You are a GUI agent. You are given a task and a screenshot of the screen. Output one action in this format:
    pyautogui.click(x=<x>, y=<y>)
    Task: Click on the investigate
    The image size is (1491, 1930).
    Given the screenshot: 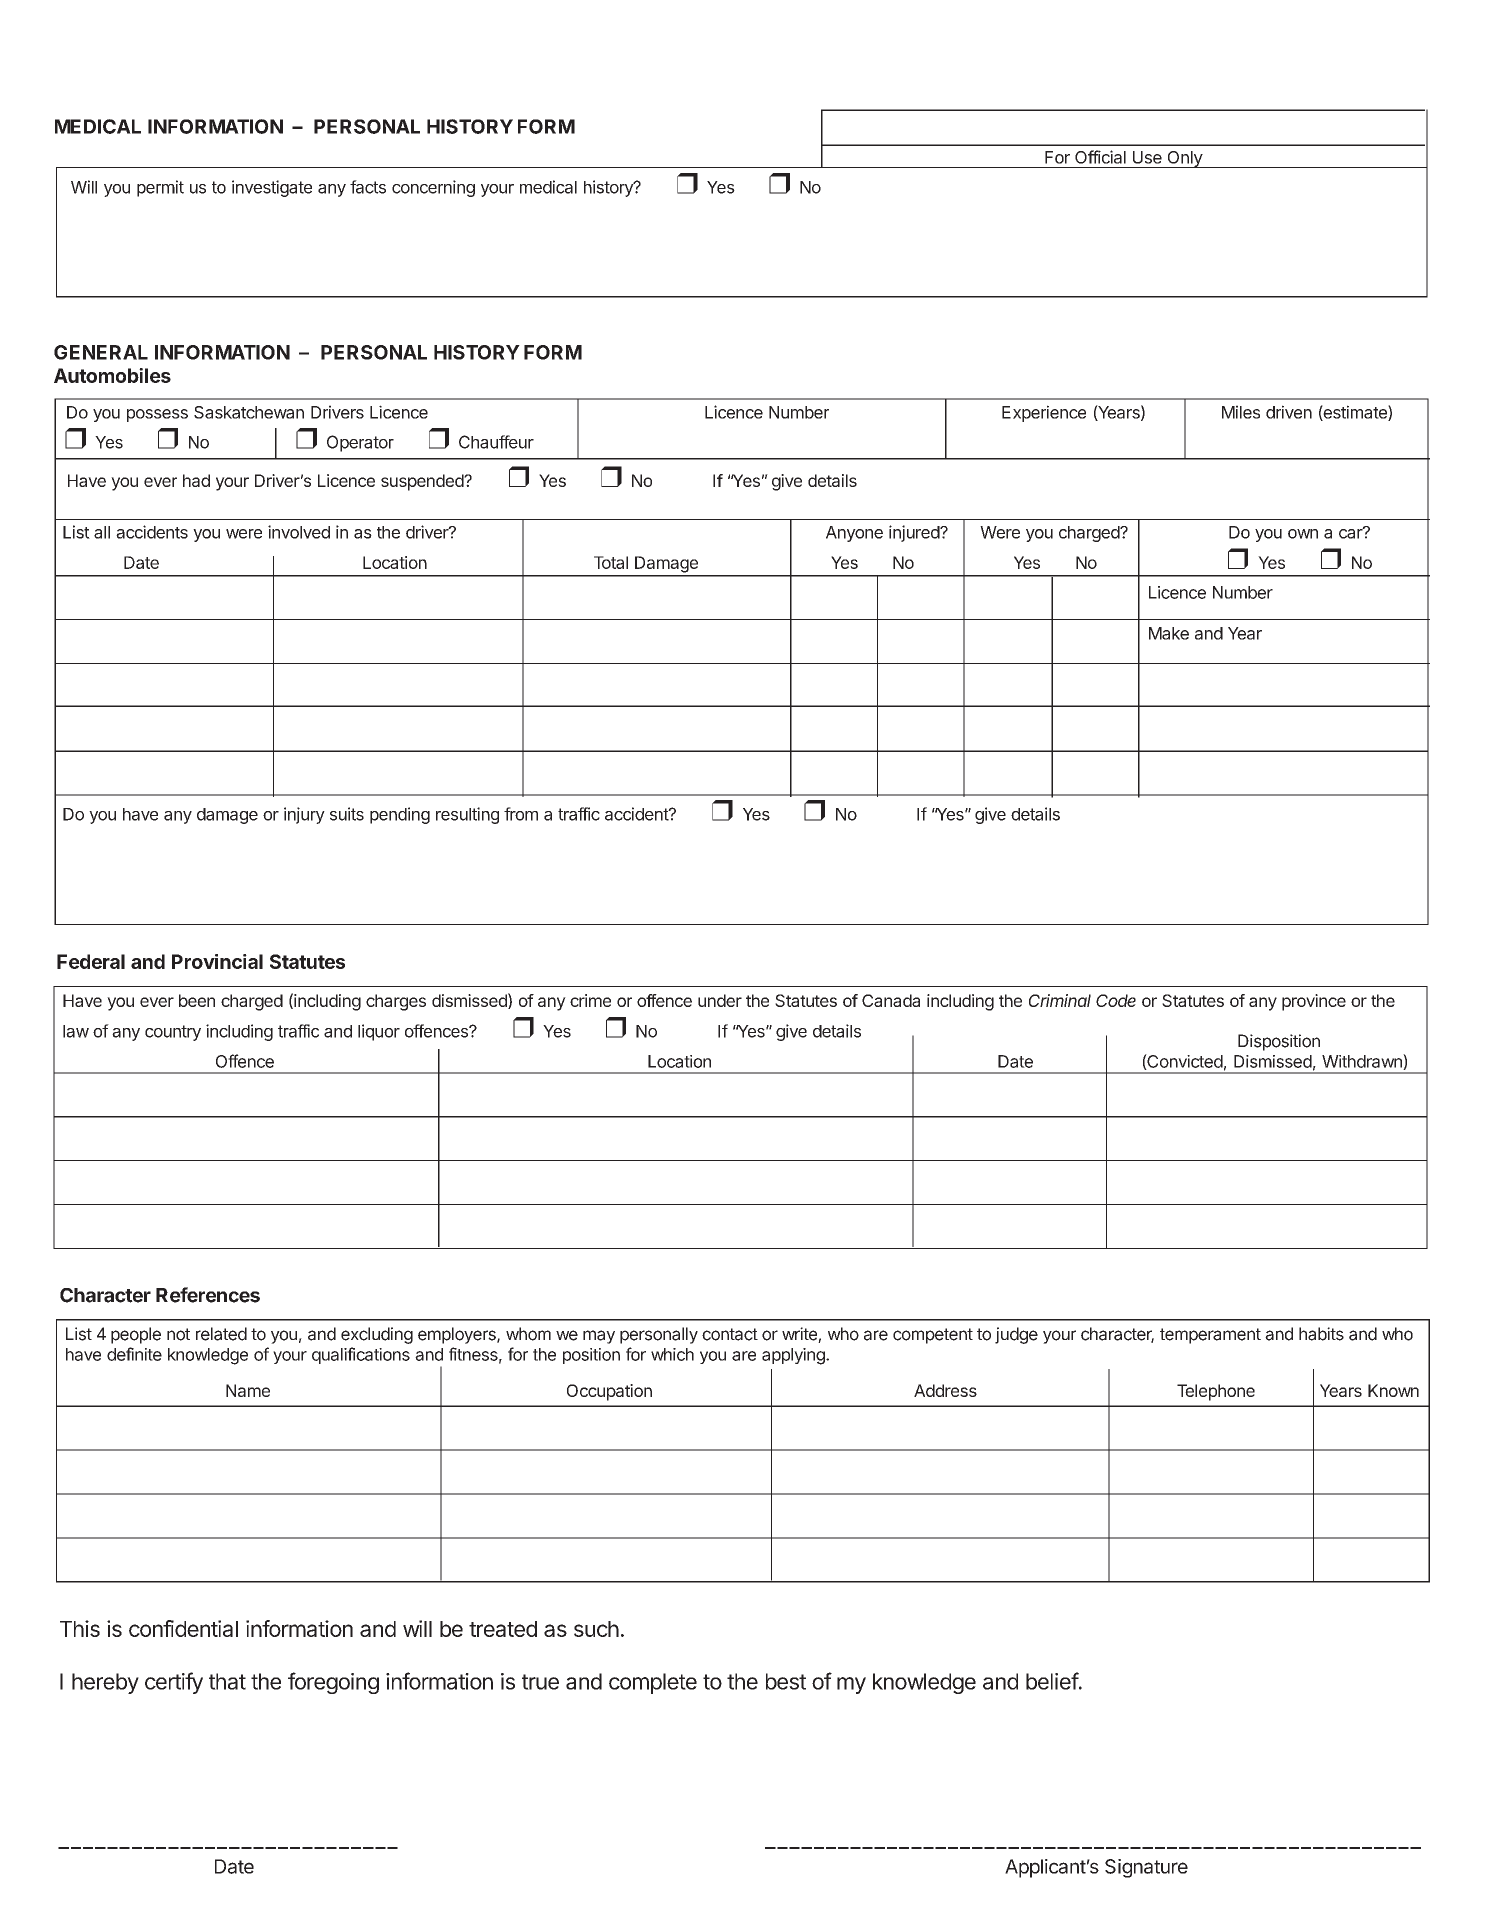 What is the action you would take?
    pyautogui.click(x=272, y=188)
